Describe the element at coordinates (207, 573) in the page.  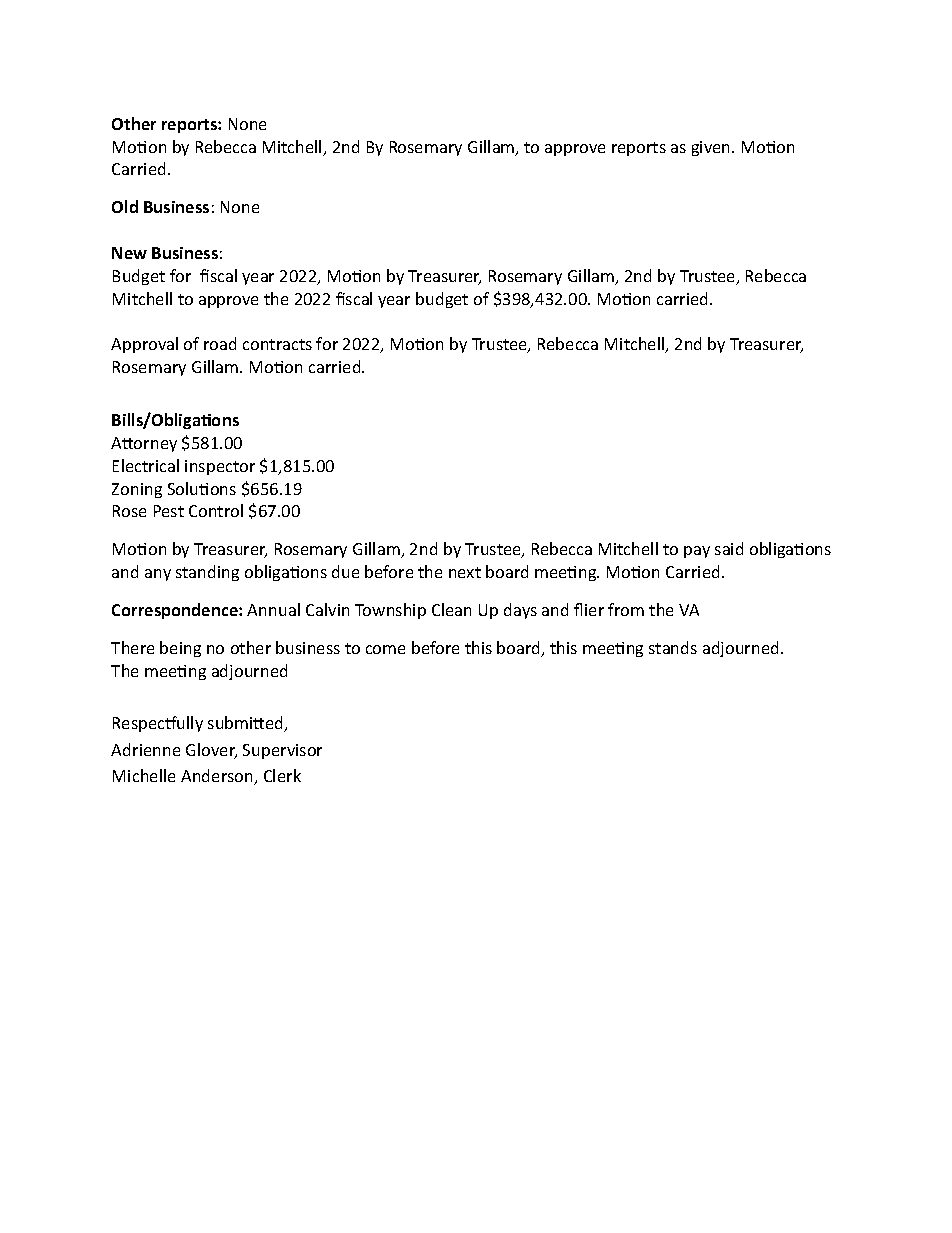
I see `standing` at that location.
